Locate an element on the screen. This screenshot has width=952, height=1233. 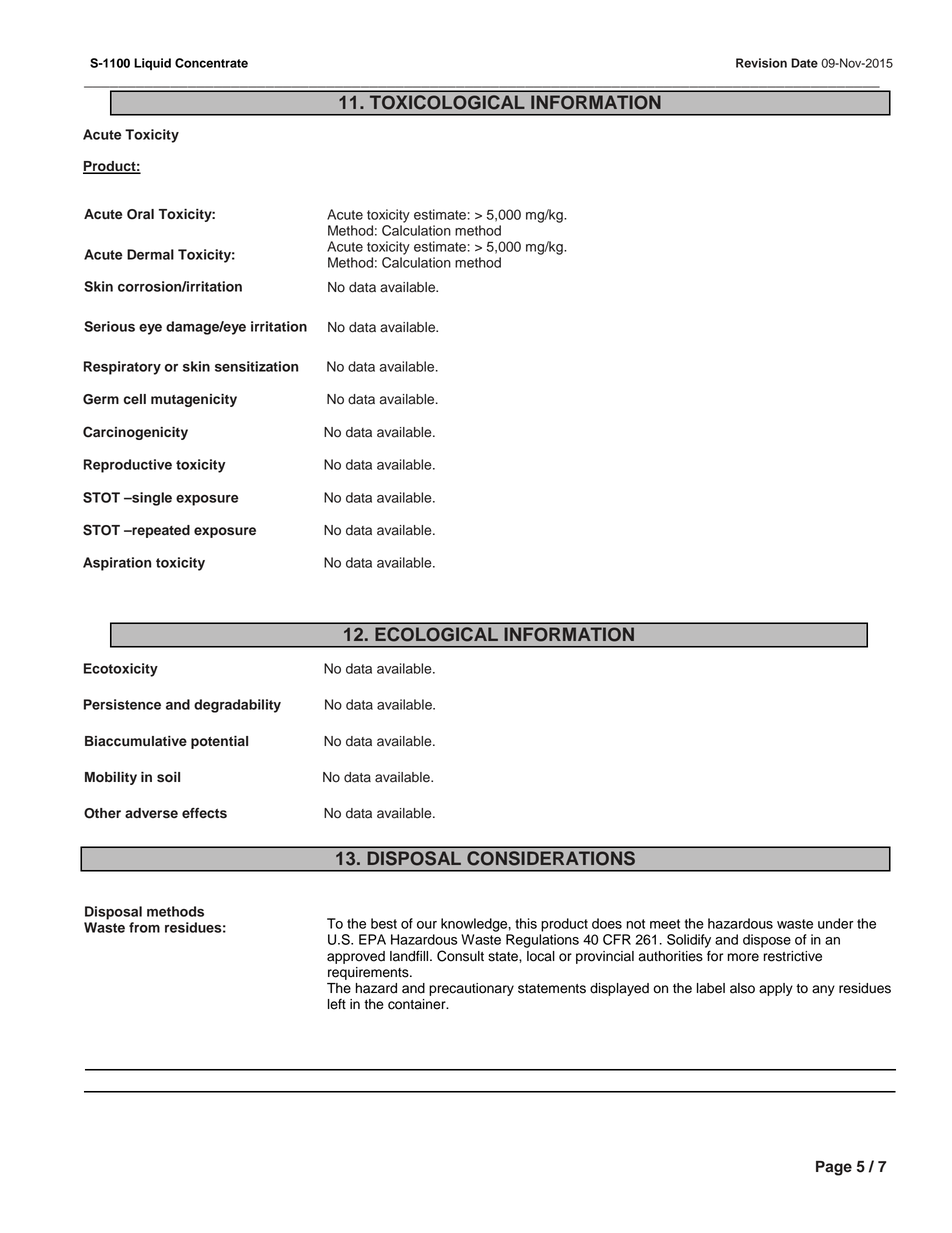
meet is located at coordinates (665, 924).
